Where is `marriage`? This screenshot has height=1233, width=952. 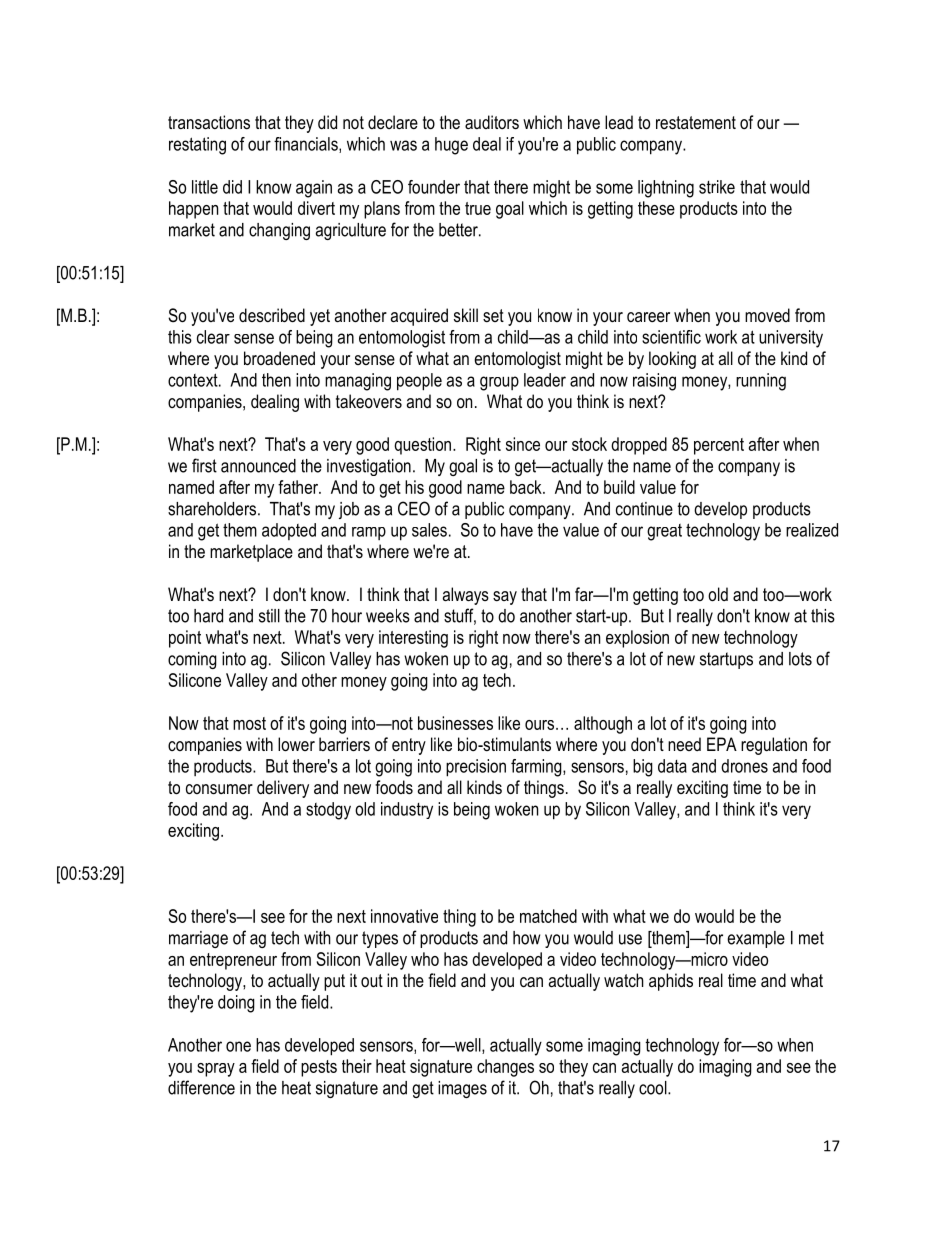 marriage is located at coordinates (198, 939).
